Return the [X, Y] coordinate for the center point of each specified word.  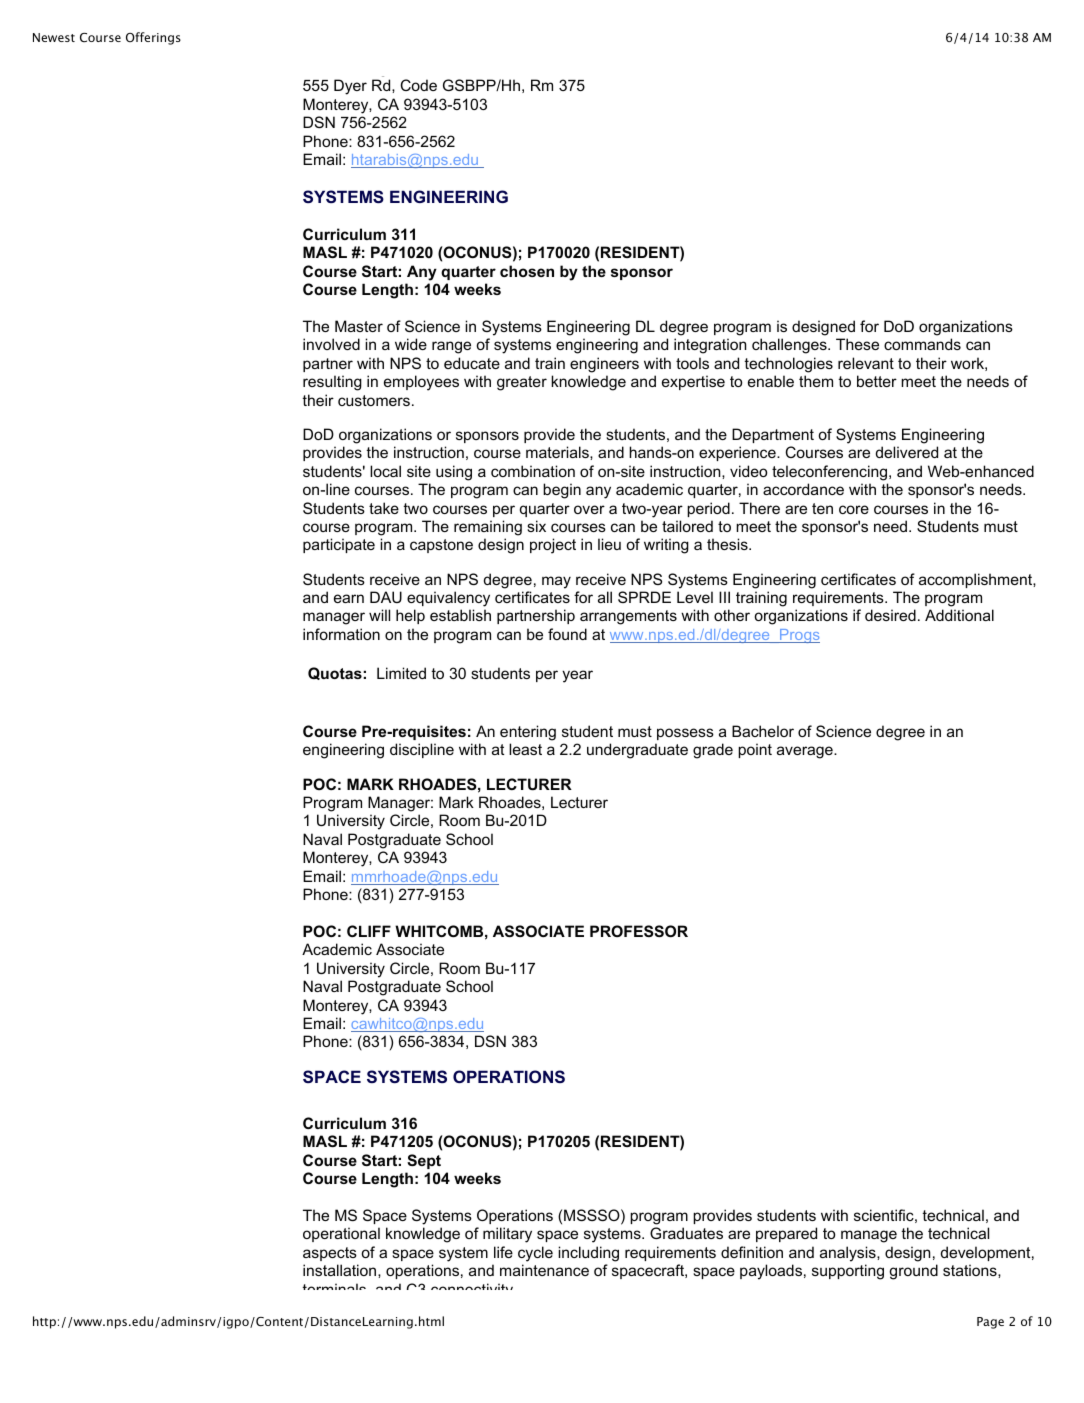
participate [339, 545]
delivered [907, 452]
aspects [330, 1254]
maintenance [544, 1270]
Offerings [153, 38]
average [806, 752]
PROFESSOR [639, 931]
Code [419, 85]
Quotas [335, 673]
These [857, 344]
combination [533, 471]
